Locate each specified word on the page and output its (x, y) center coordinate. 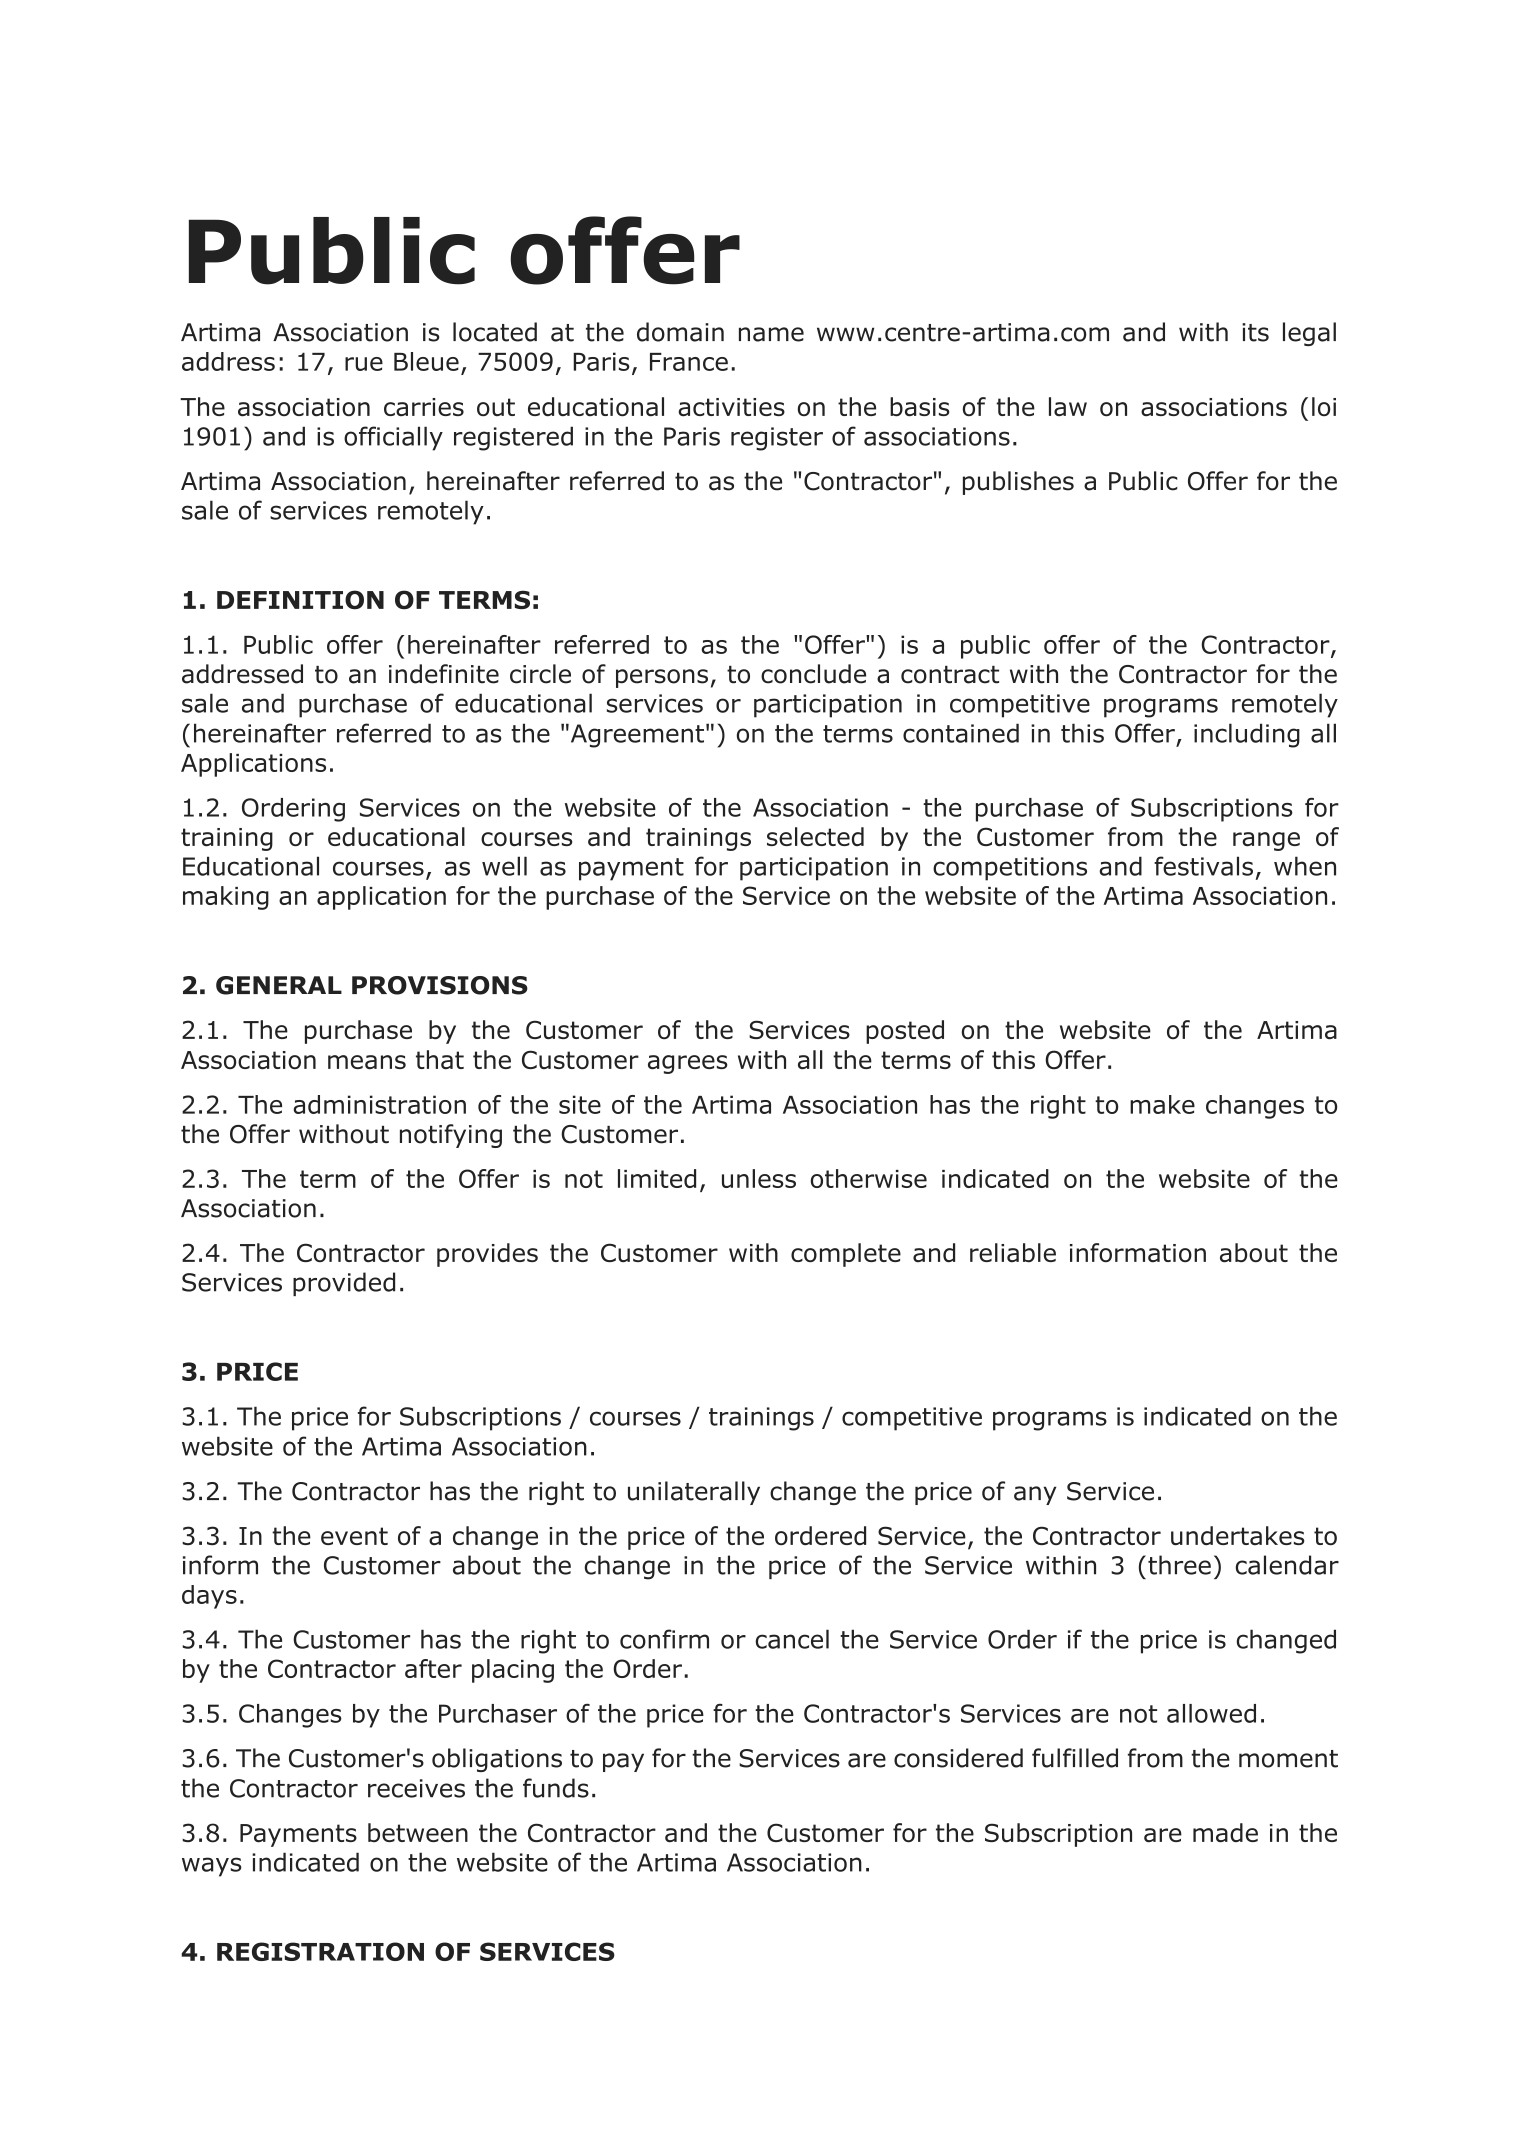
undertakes (1237, 1536)
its (1255, 332)
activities (731, 407)
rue (364, 364)
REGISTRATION (320, 1951)
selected (815, 836)
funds (556, 1788)
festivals (1203, 866)
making (226, 898)
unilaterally (694, 1493)
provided (344, 1284)
